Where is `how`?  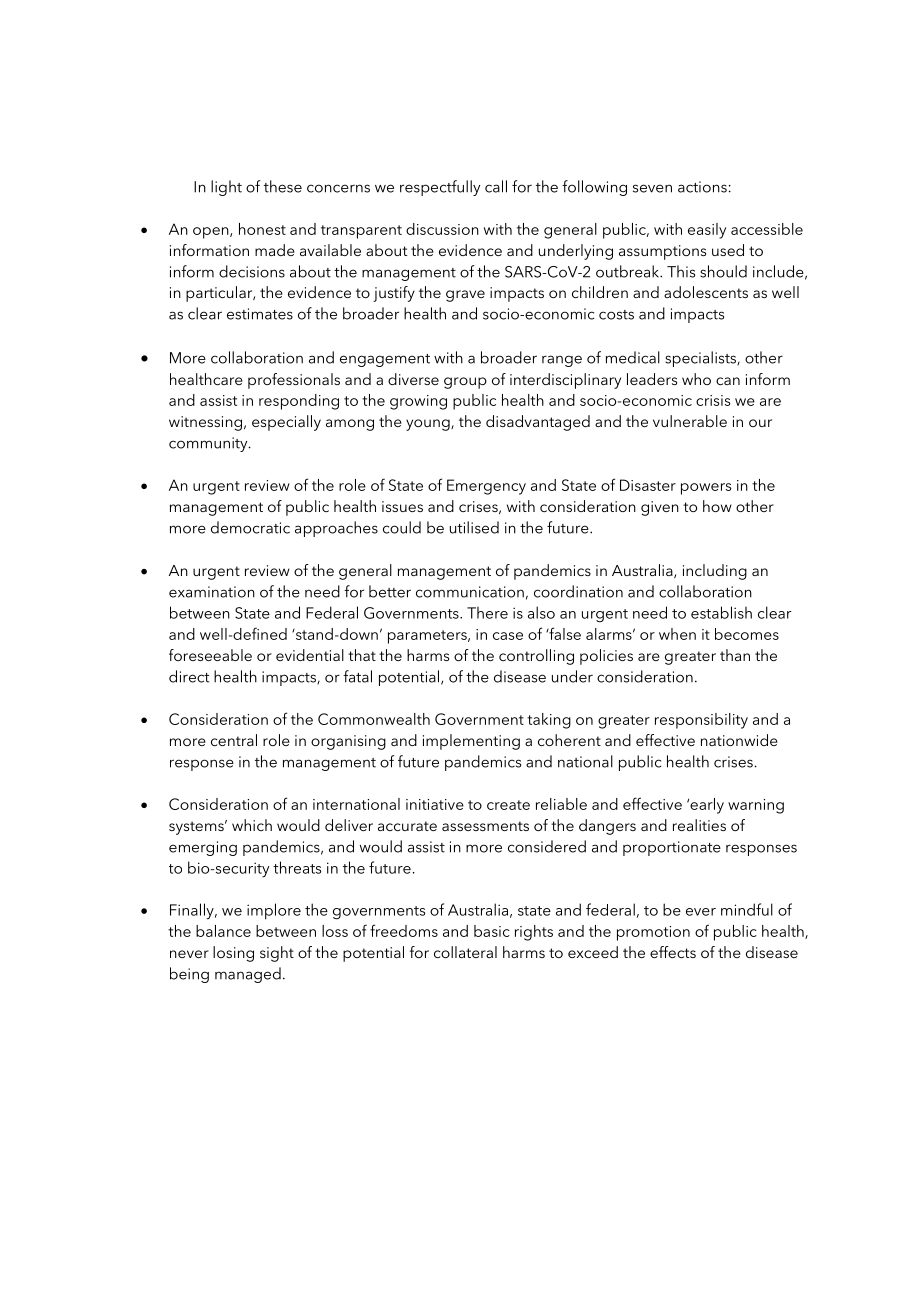
how is located at coordinates (717, 506).
